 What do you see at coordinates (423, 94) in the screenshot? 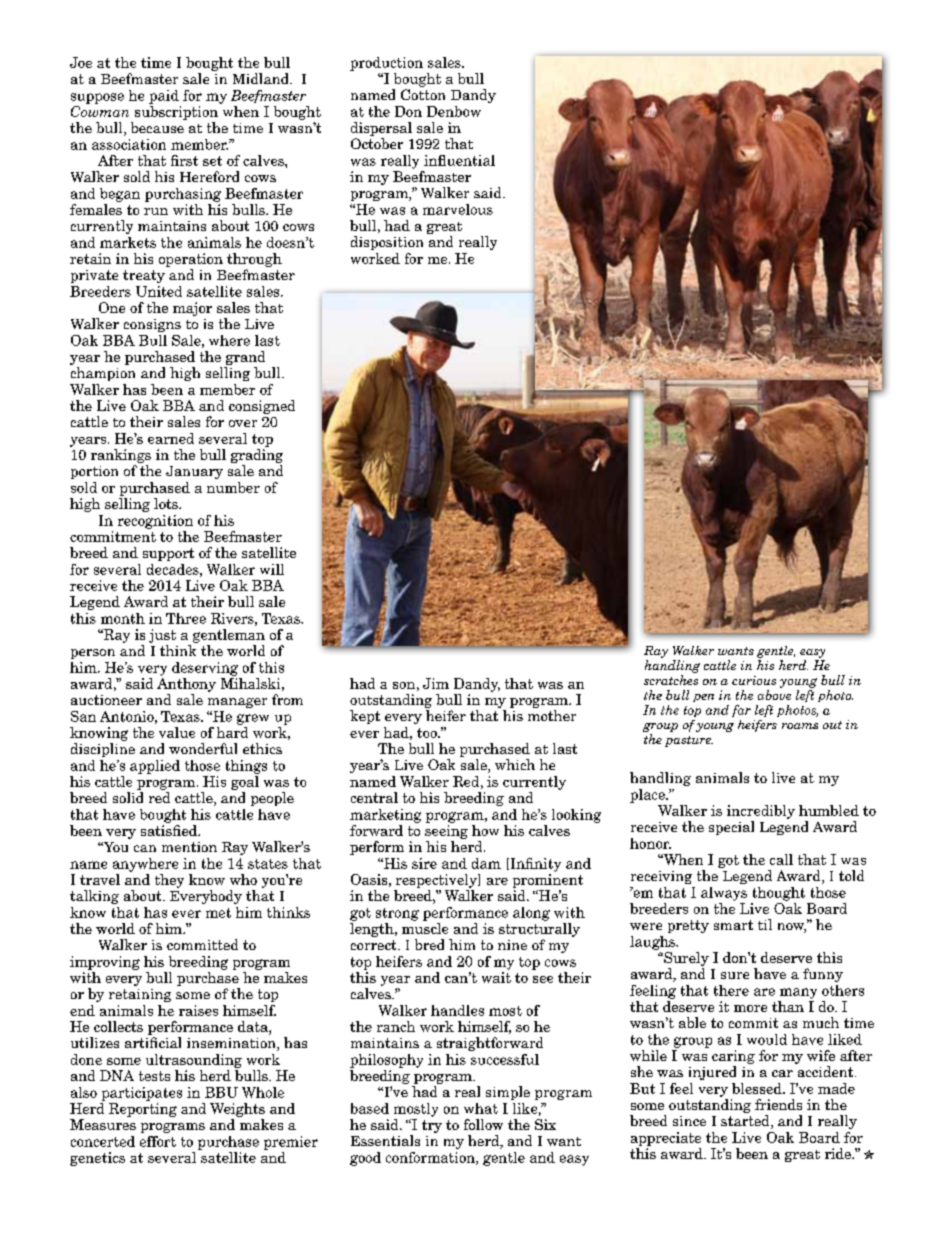
I see `Cotton` at bounding box center [423, 94].
